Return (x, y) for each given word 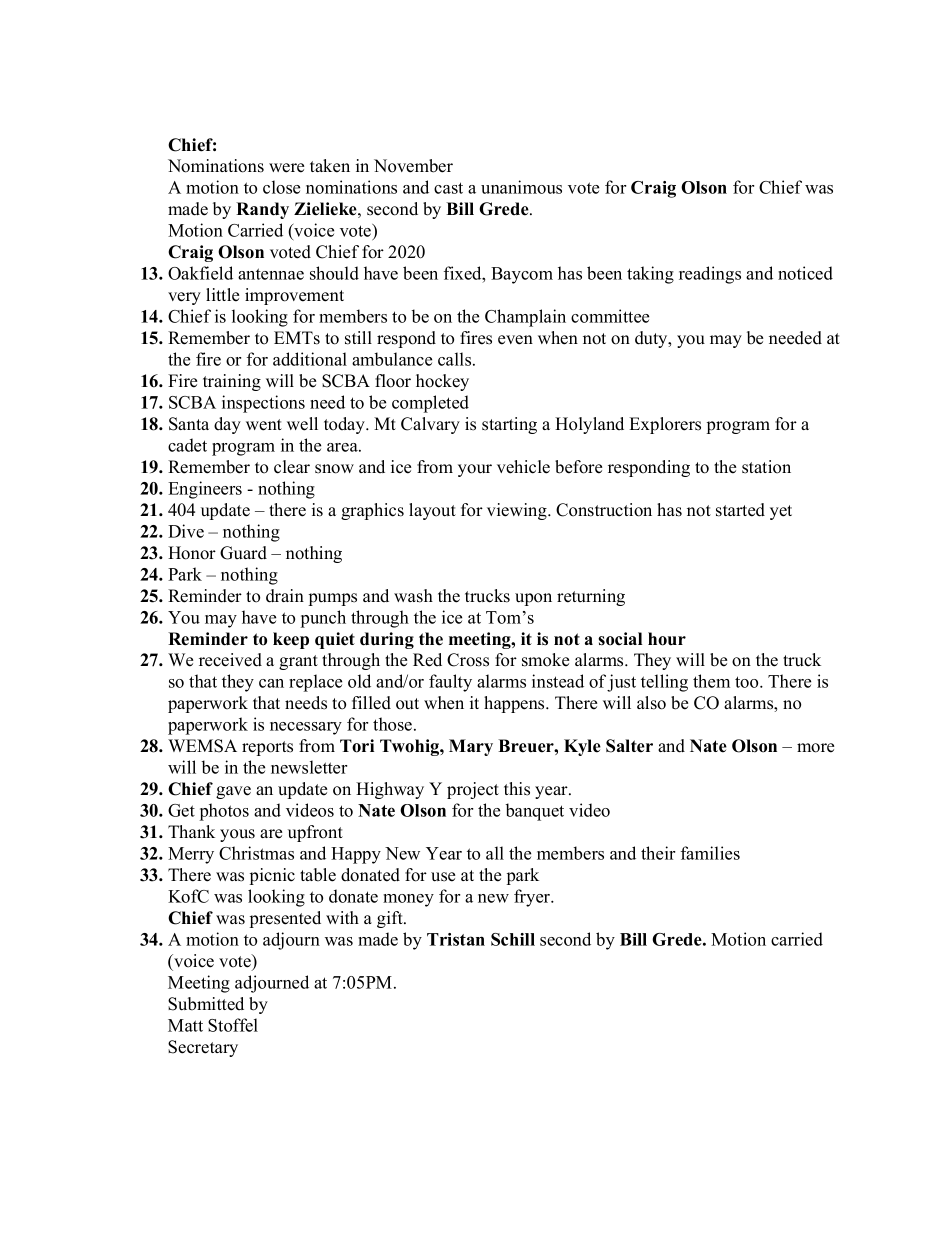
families (710, 853)
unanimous (521, 187)
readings (710, 275)
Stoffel (233, 1025)
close (281, 187)
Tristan (456, 939)
